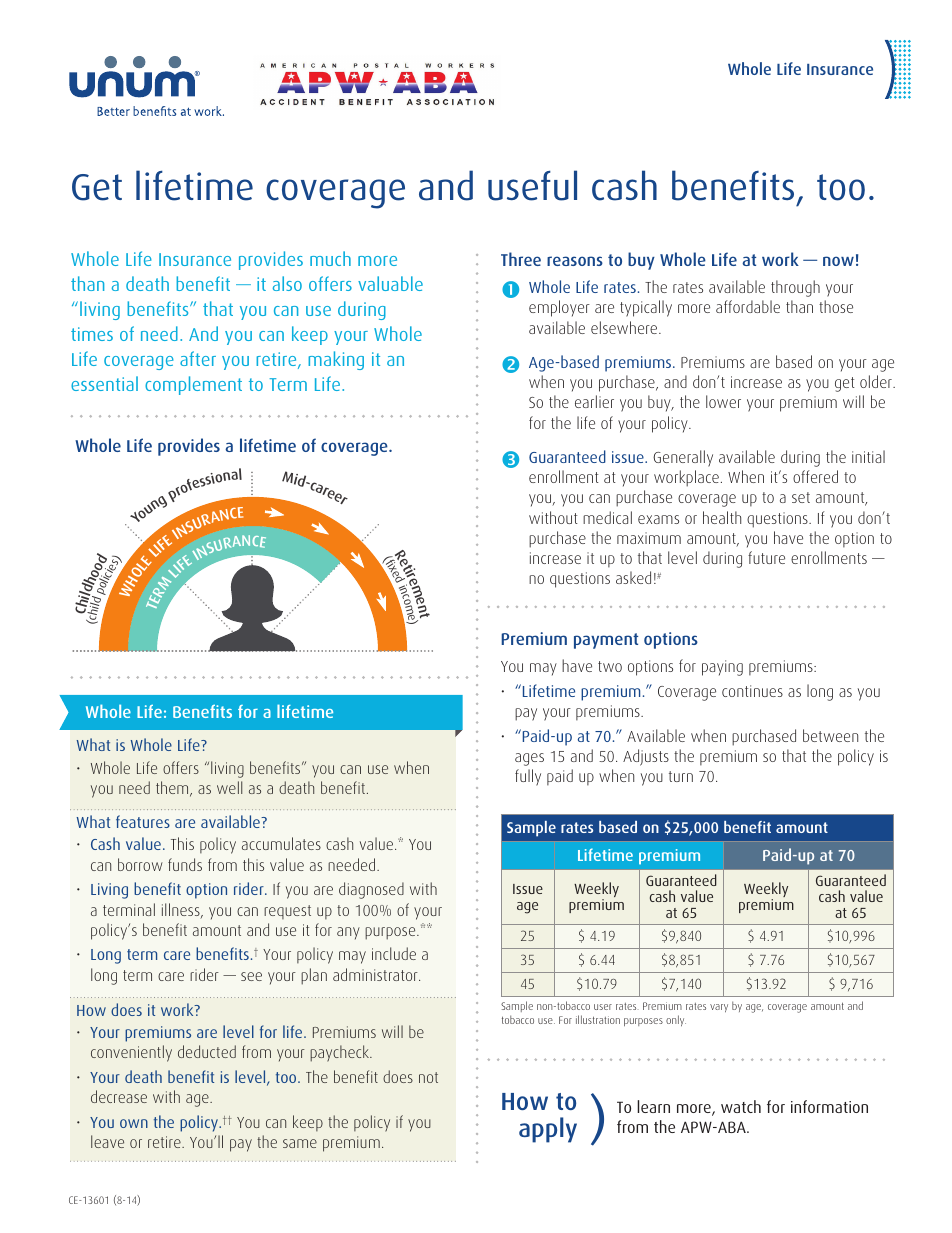 The height and width of the screenshot is (1233, 952). I want to click on also, so click(287, 283).
